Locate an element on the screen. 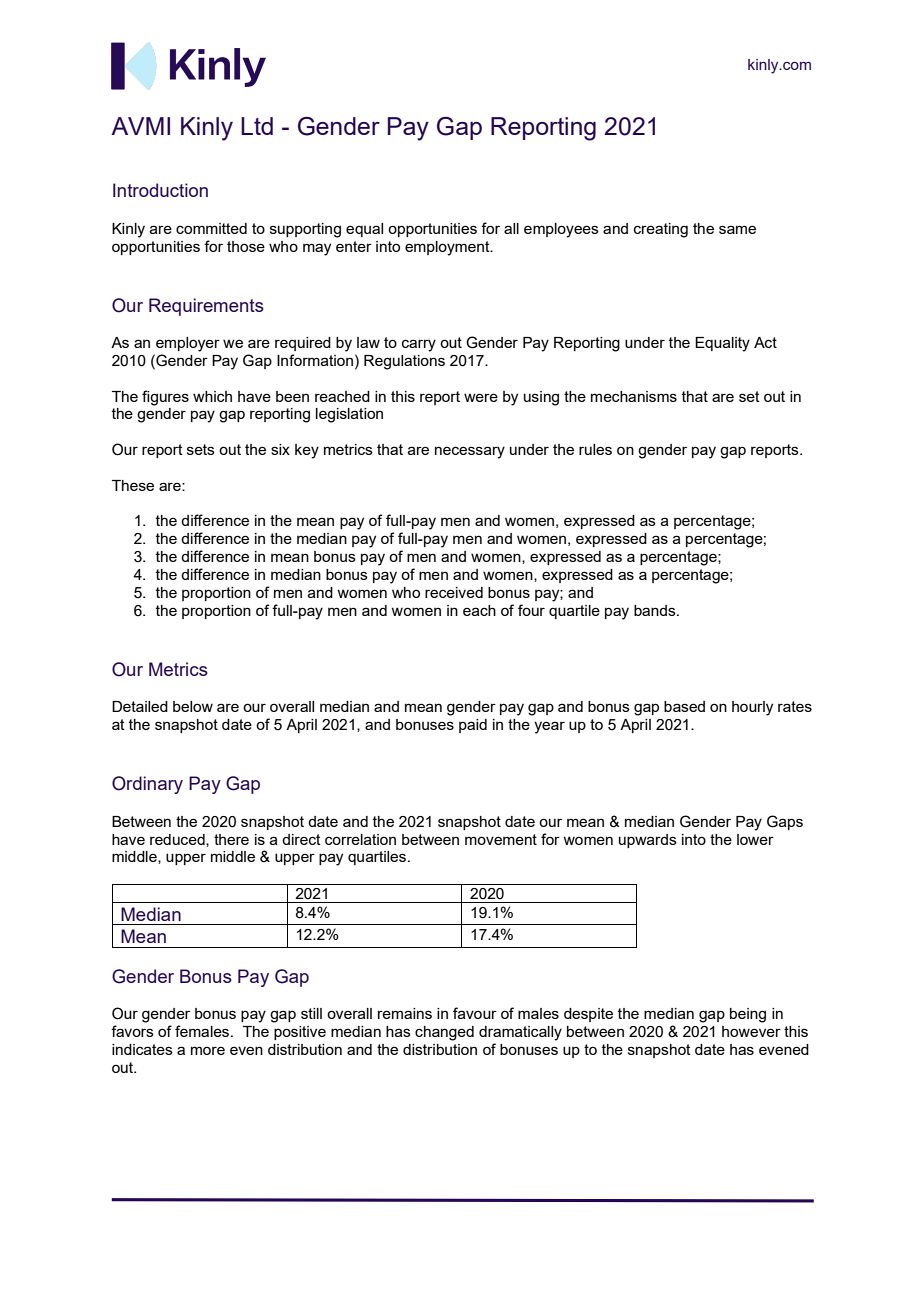  below is located at coordinates (193, 706).
